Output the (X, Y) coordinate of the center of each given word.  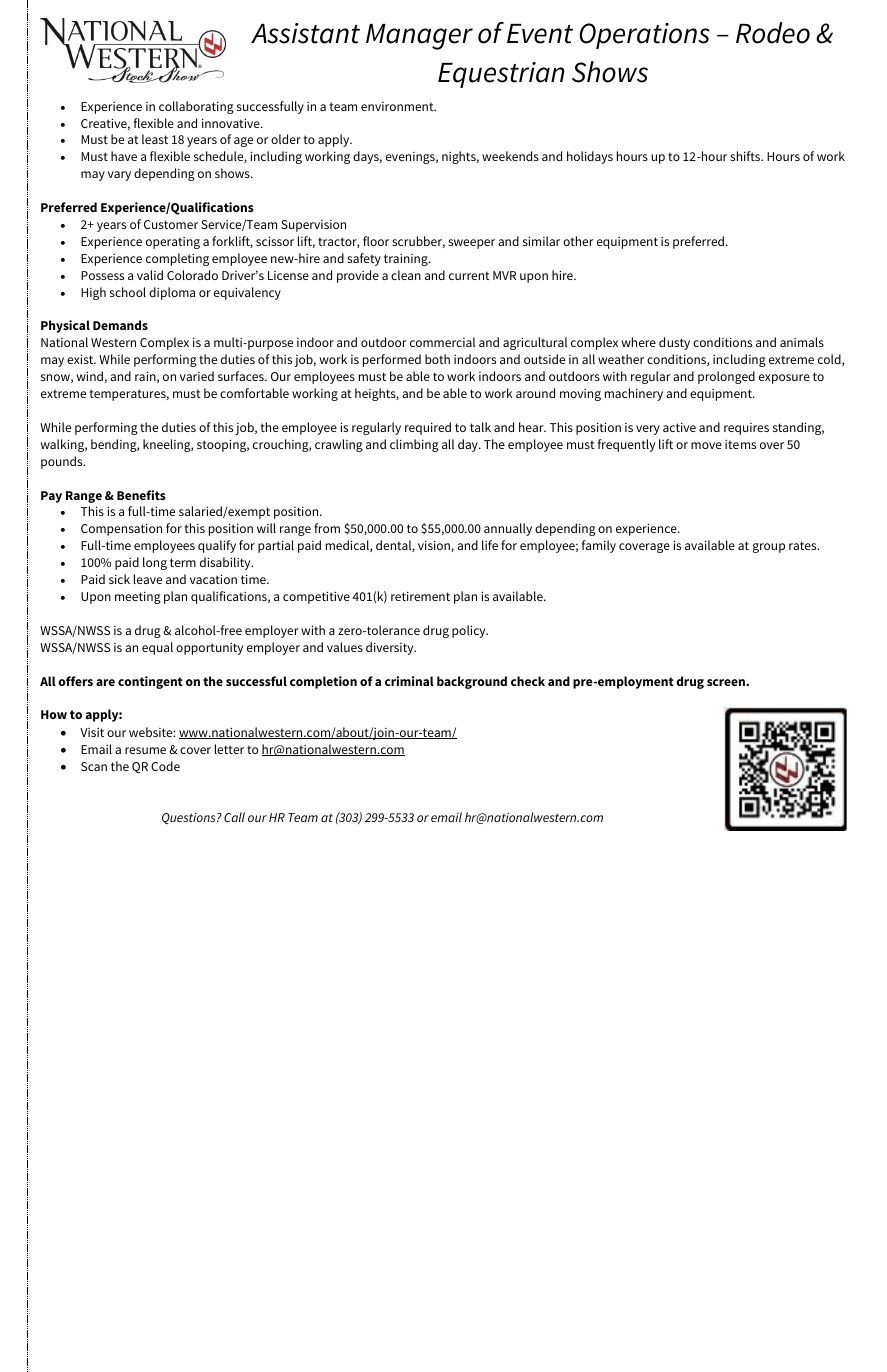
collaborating (196, 107)
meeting (138, 597)
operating (173, 243)
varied (197, 376)
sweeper (471, 244)
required (428, 428)
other (578, 241)
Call (234, 817)
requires (746, 429)
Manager (419, 37)
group (769, 548)
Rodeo (773, 33)
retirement (420, 596)
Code (165, 766)
